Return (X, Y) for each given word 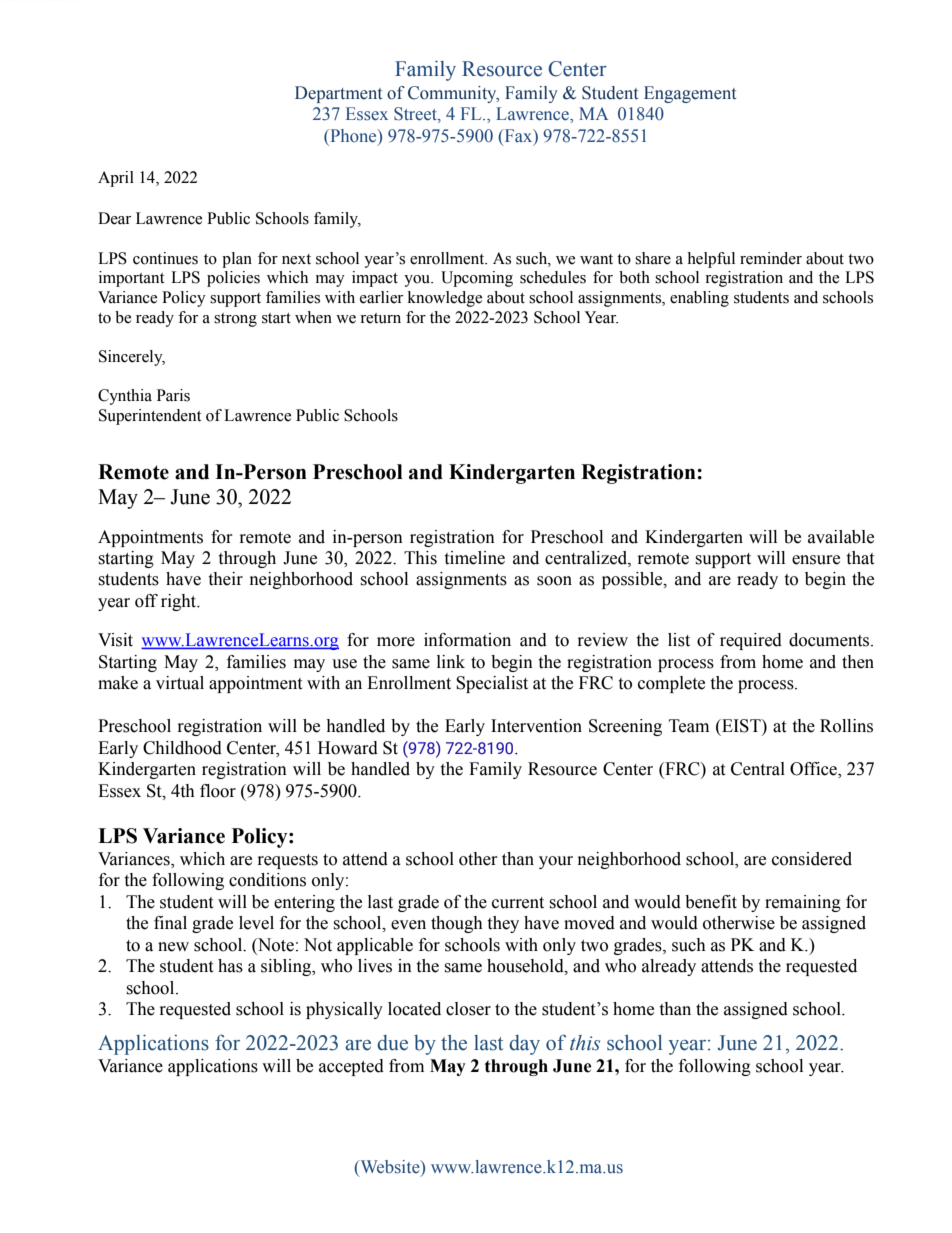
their (225, 579)
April (116, 179)
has (230, 966)
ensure (816, 560)
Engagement (690, 94)
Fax (518, 135)
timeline (474, 558)
